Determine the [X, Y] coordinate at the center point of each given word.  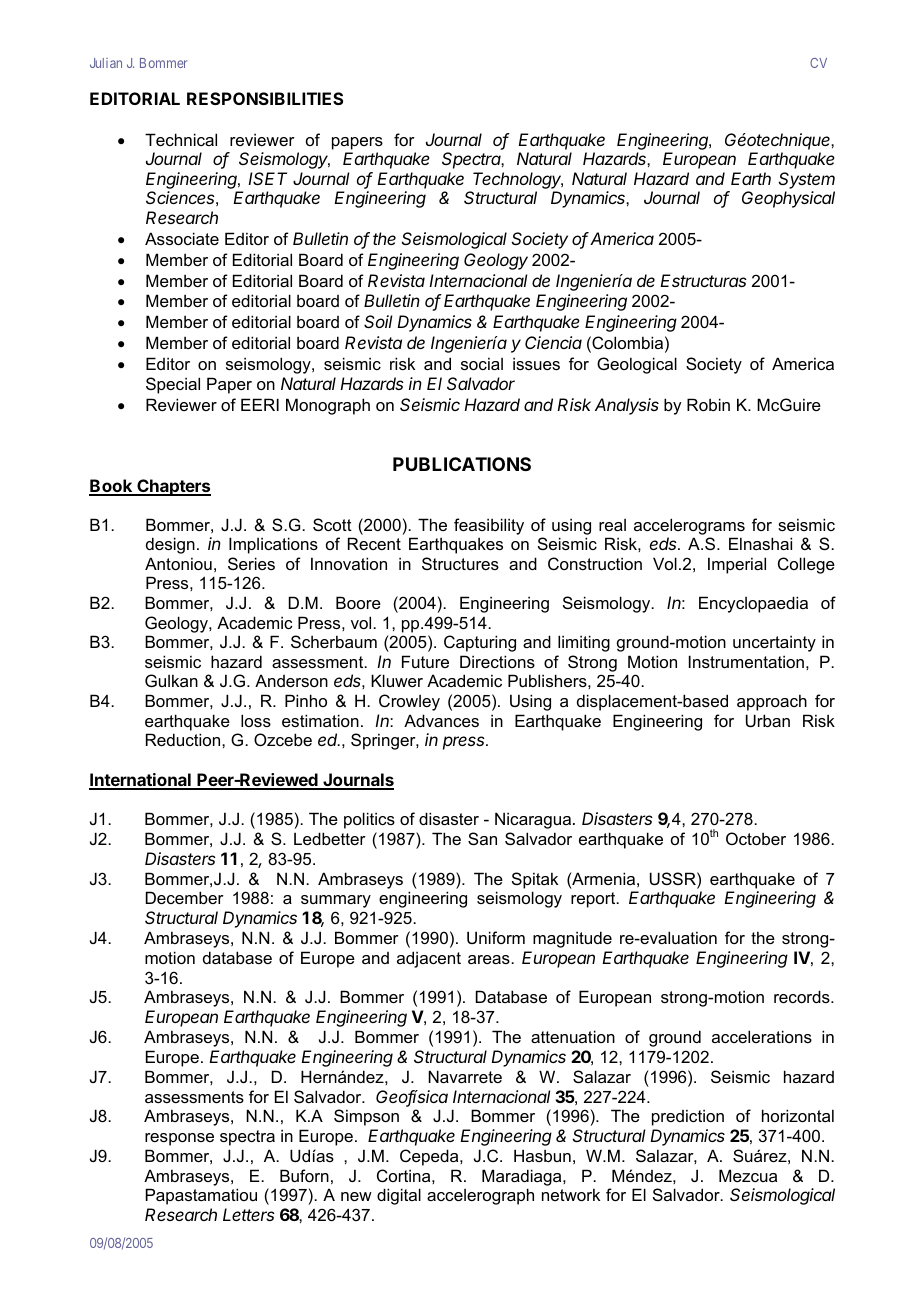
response [179, 1139]
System [806, 180]
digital [399, 1196]
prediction [688, 1117]
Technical [181, 139]
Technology [518, 182]
